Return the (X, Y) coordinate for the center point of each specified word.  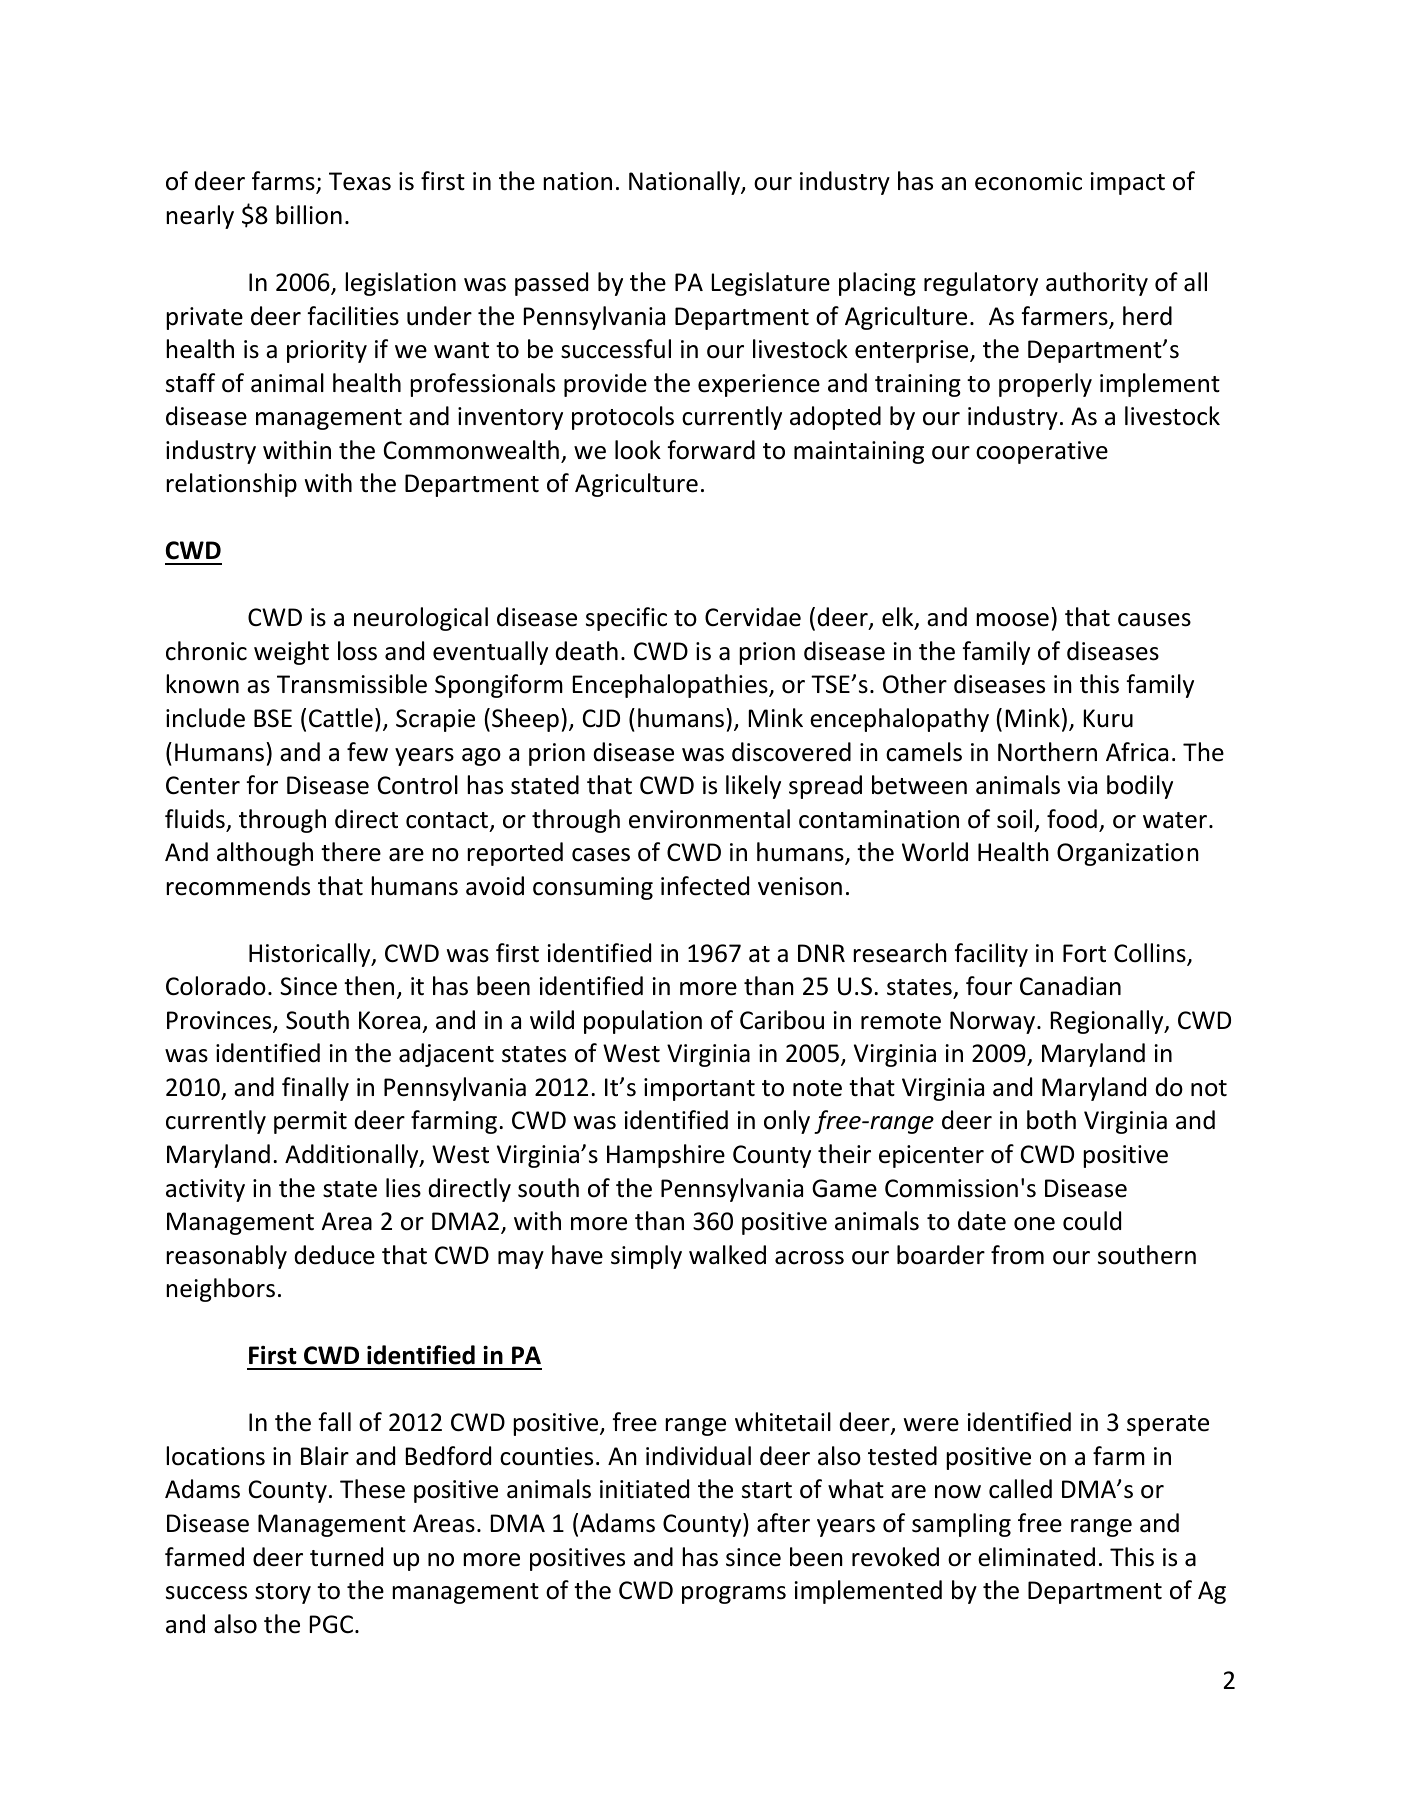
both (1051, 1120)
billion (309, 215)
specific (626, 619)
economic (1028, 181)
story (283, 1593)
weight (291, 653)
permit (310, 1122)
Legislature (771, 284)
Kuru (1108, 718)
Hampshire (666, 1156)
